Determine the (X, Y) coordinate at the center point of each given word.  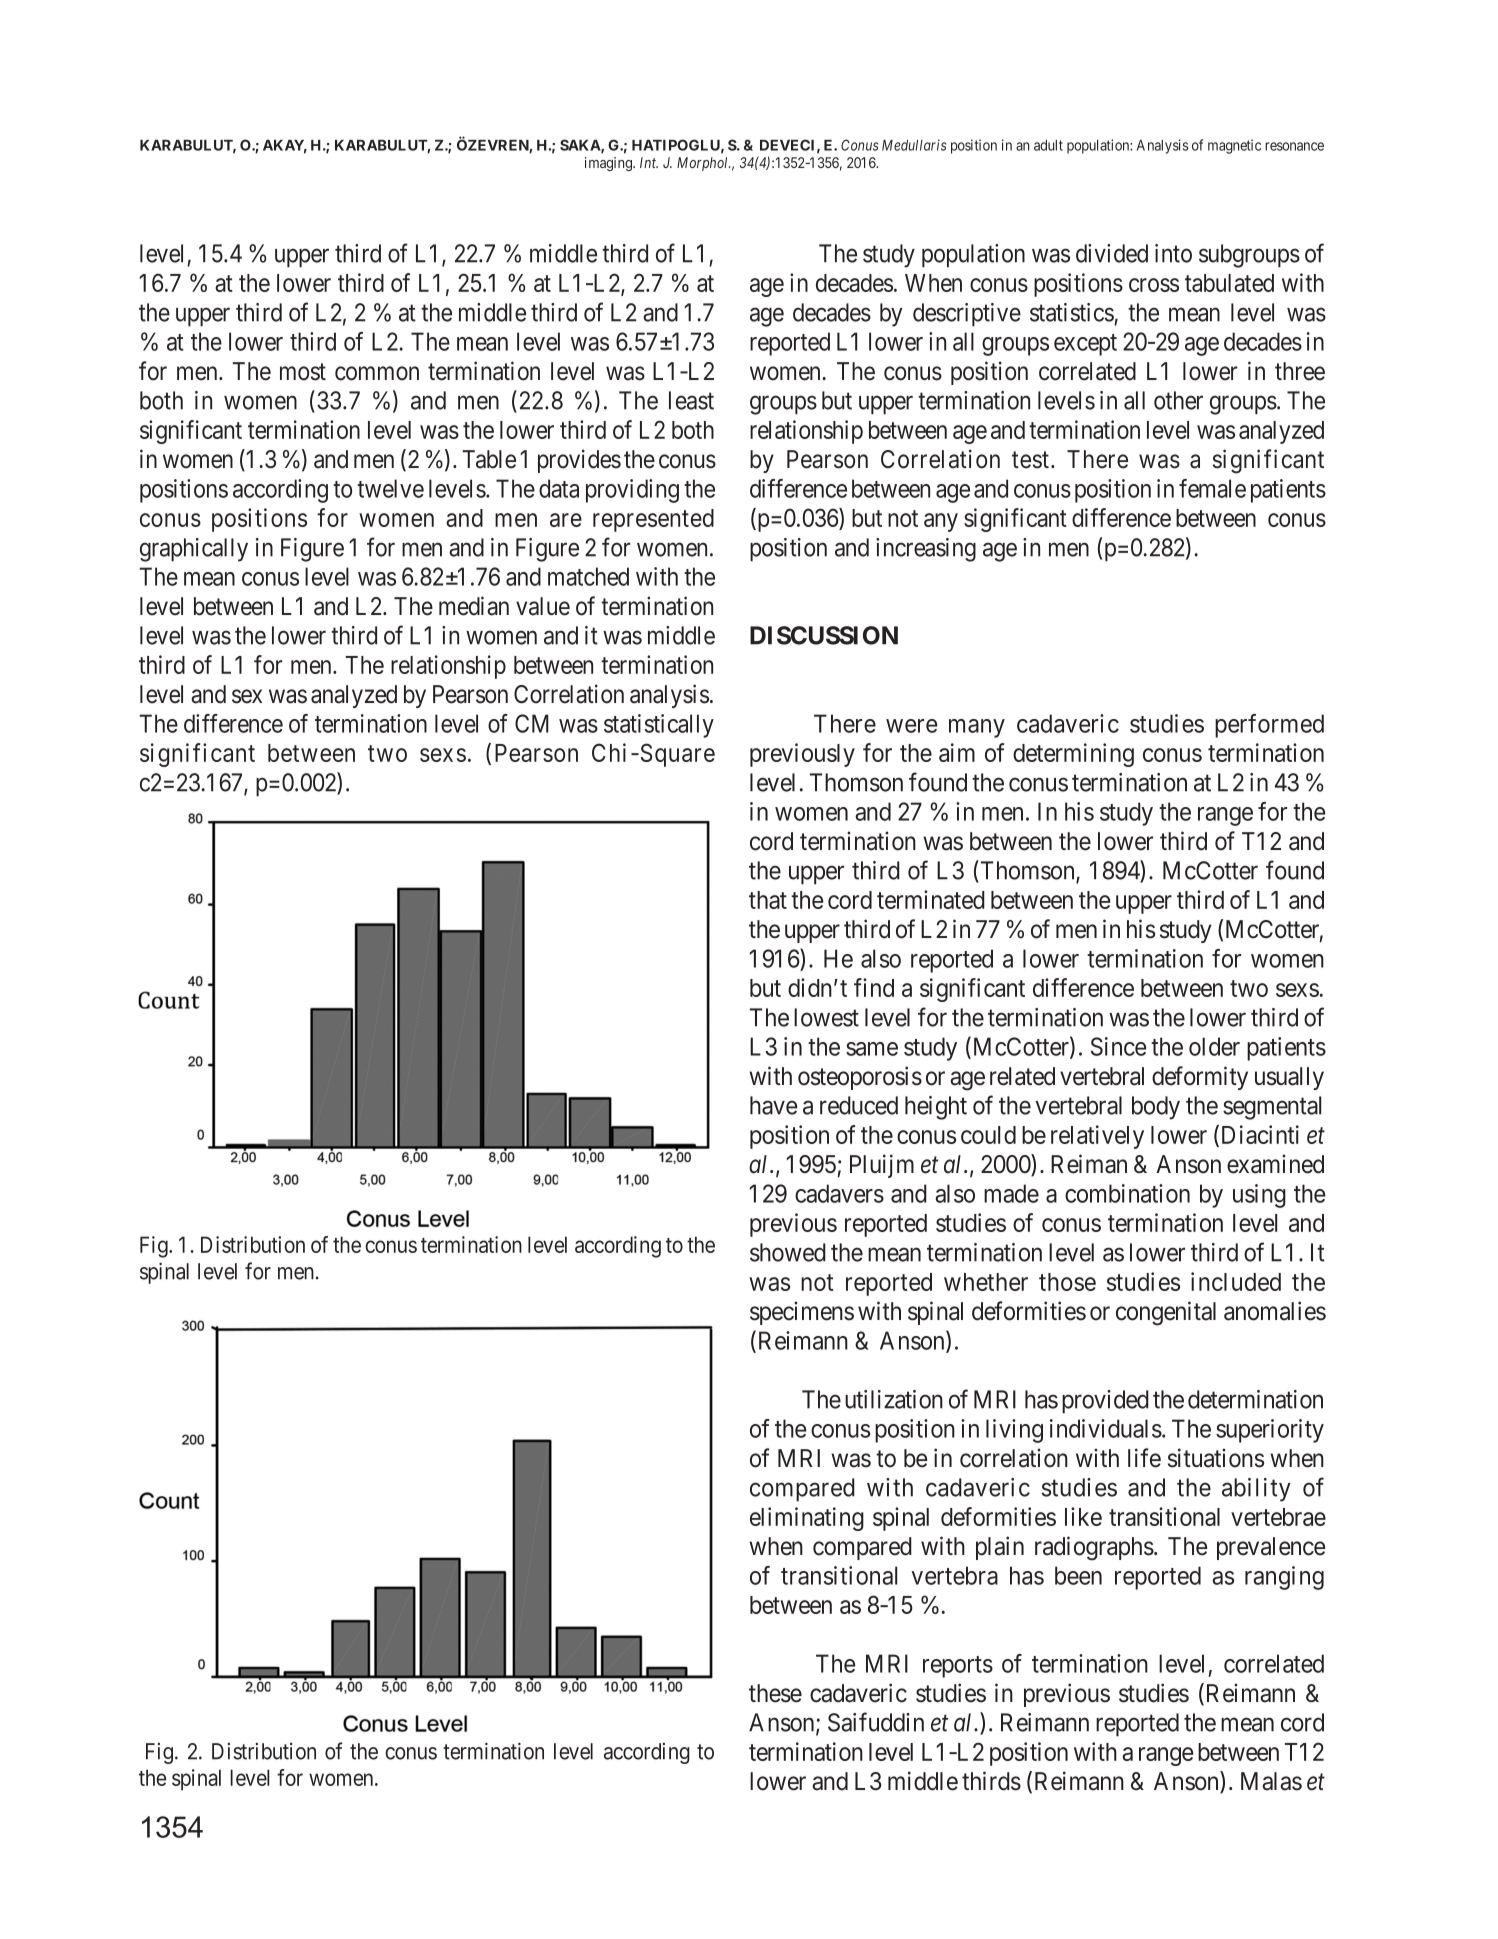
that (768, 900)
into (1173, 253)
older (1214, 1046)
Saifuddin (876, 1722)
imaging (609, 164)
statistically (659, 726)
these (775, 1693)
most (303, 372)
